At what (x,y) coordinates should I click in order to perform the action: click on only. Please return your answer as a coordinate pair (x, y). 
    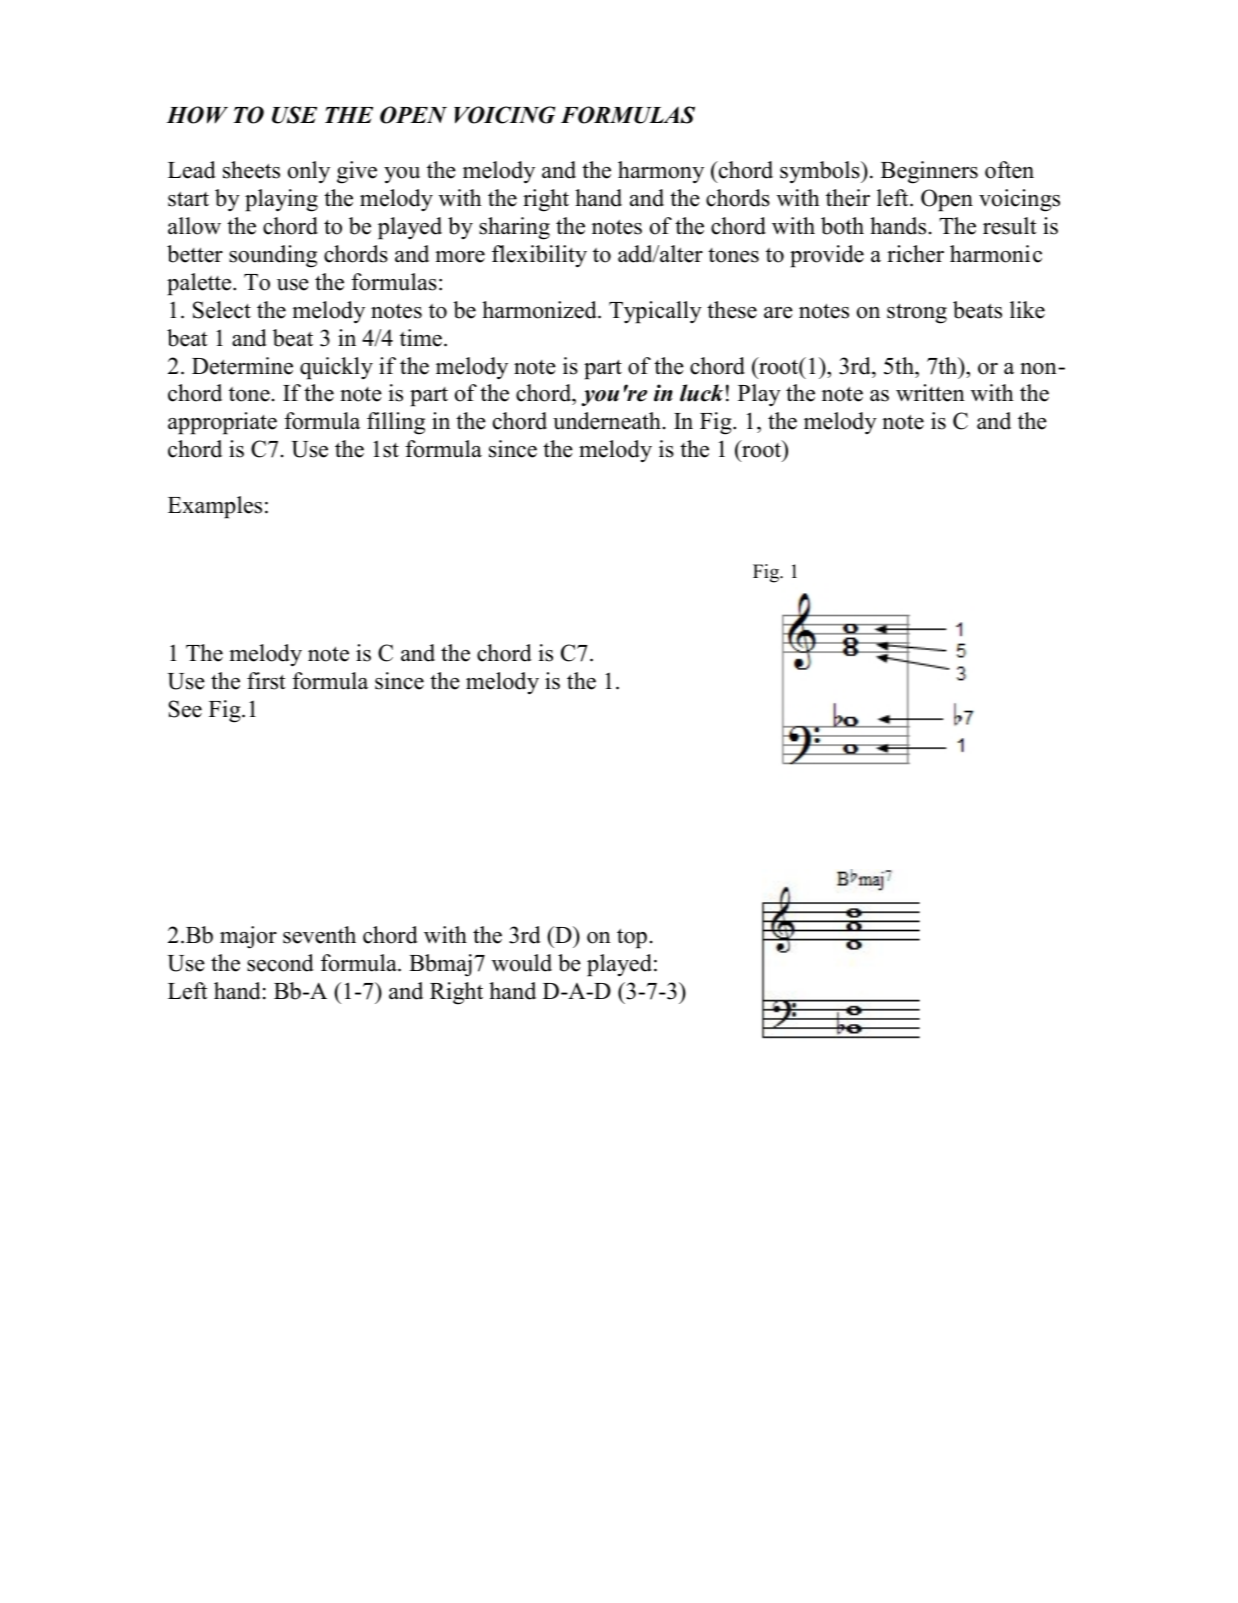
    Looking at the image, I should click on (309, 172).
